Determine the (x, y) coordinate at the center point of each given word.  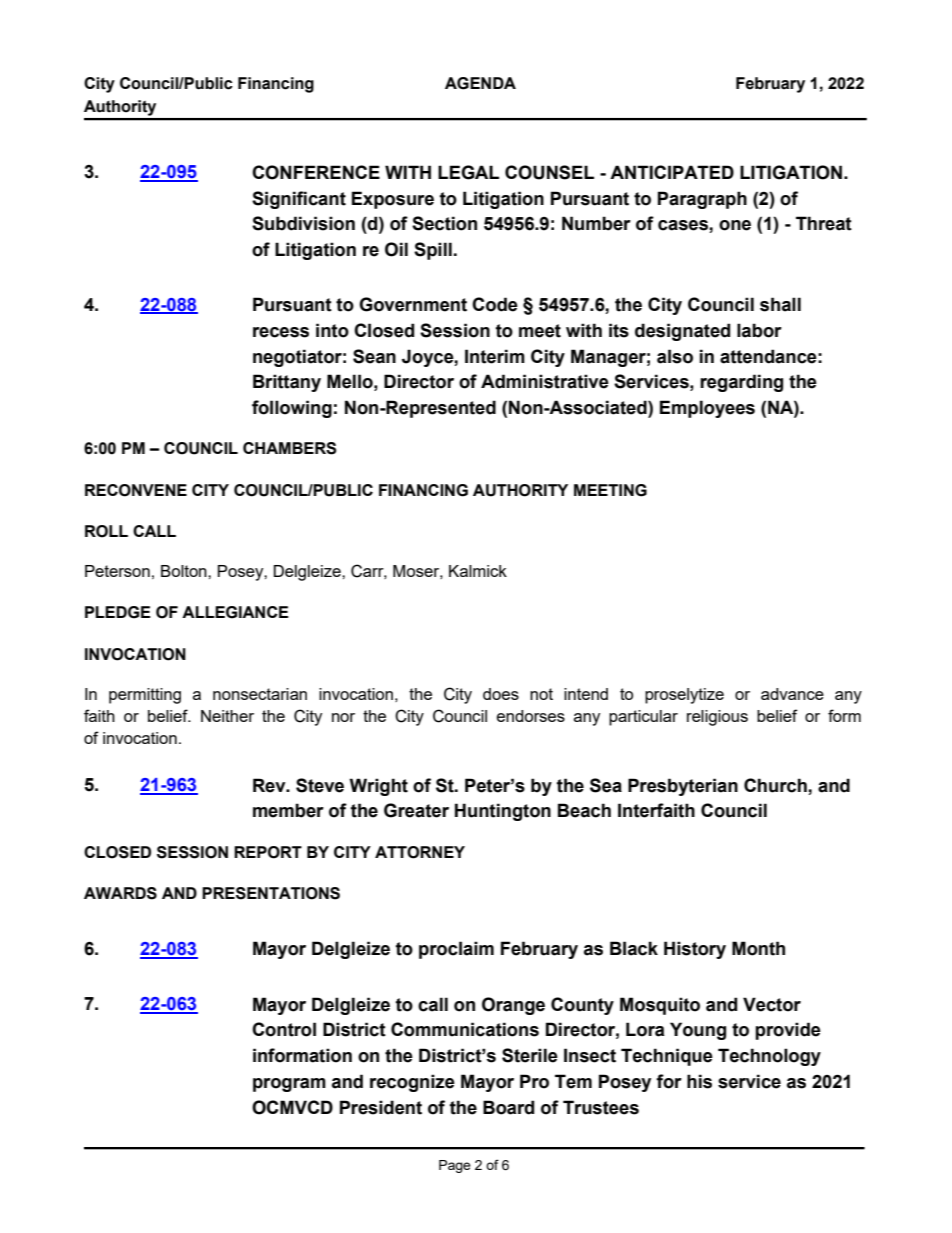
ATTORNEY (420, 852)
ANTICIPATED (672, 172)
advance (792, 694)
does (501, 694)
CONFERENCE (316, 172)
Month (758, 948)
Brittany (287, 383)
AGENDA (480, 83)
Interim (495, 356)
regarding (741, 383)
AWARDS (120, 893)
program (289, 1085)
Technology (769, 1057)
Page (455, 1166)
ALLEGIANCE (235, 612)
